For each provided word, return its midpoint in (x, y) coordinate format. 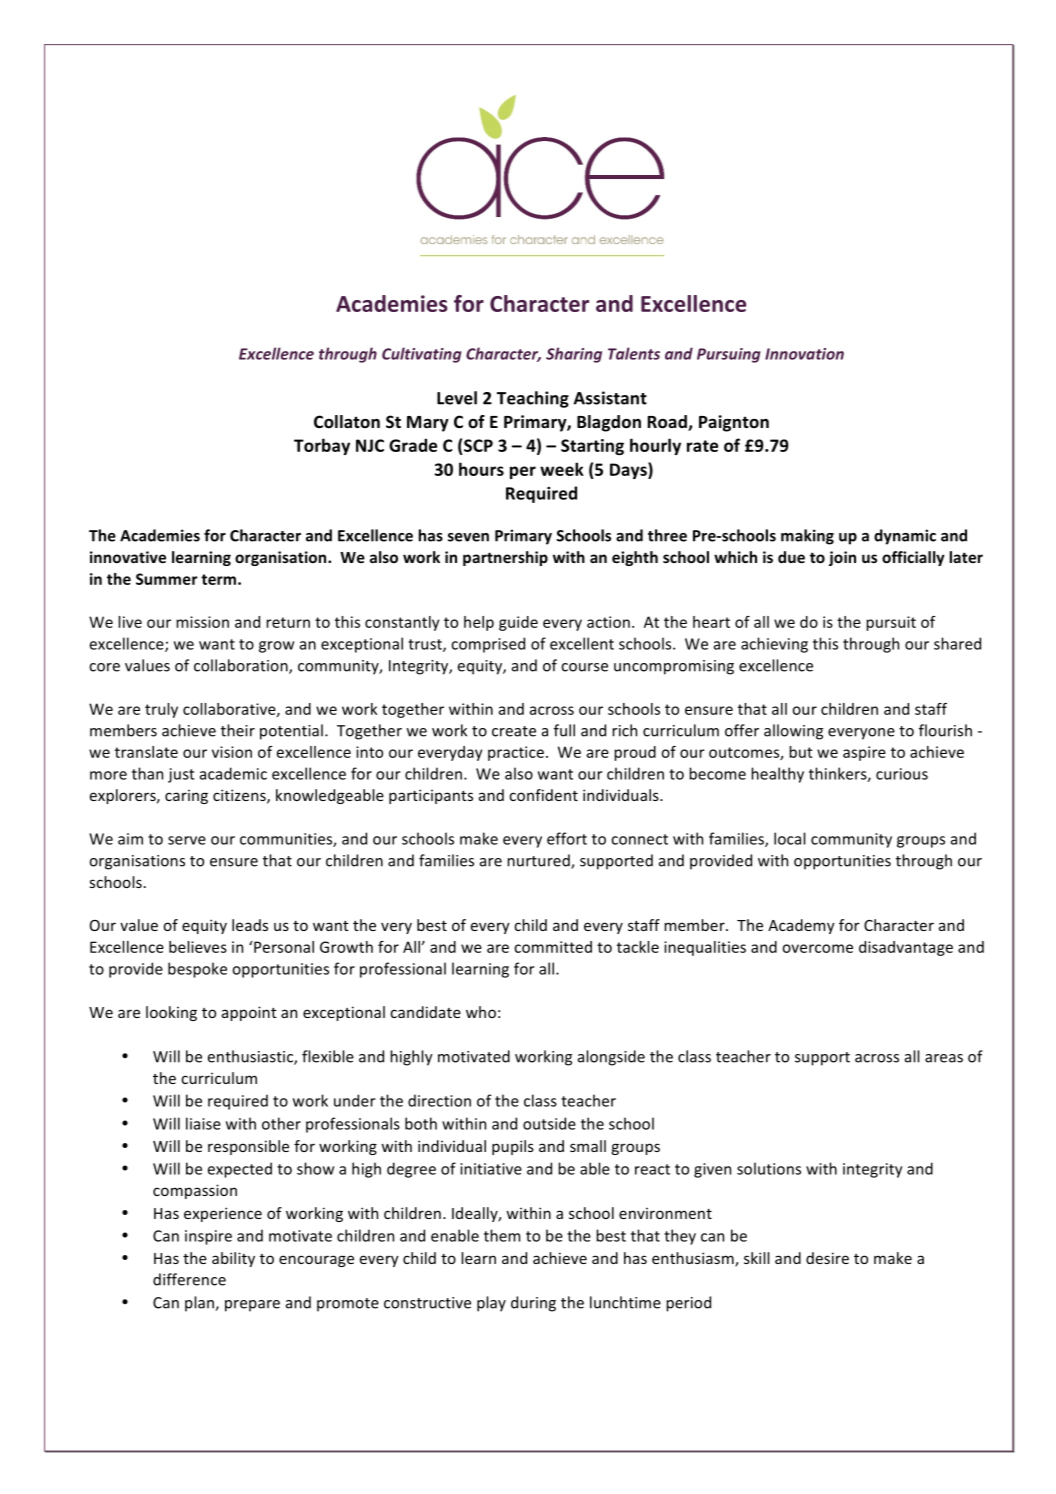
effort (567, 838)
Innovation (804, 354)
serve (187, 840)
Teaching (533, 399)
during (533, 1304)
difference (189, 1279)
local (790, 838)
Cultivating (422, 355)
